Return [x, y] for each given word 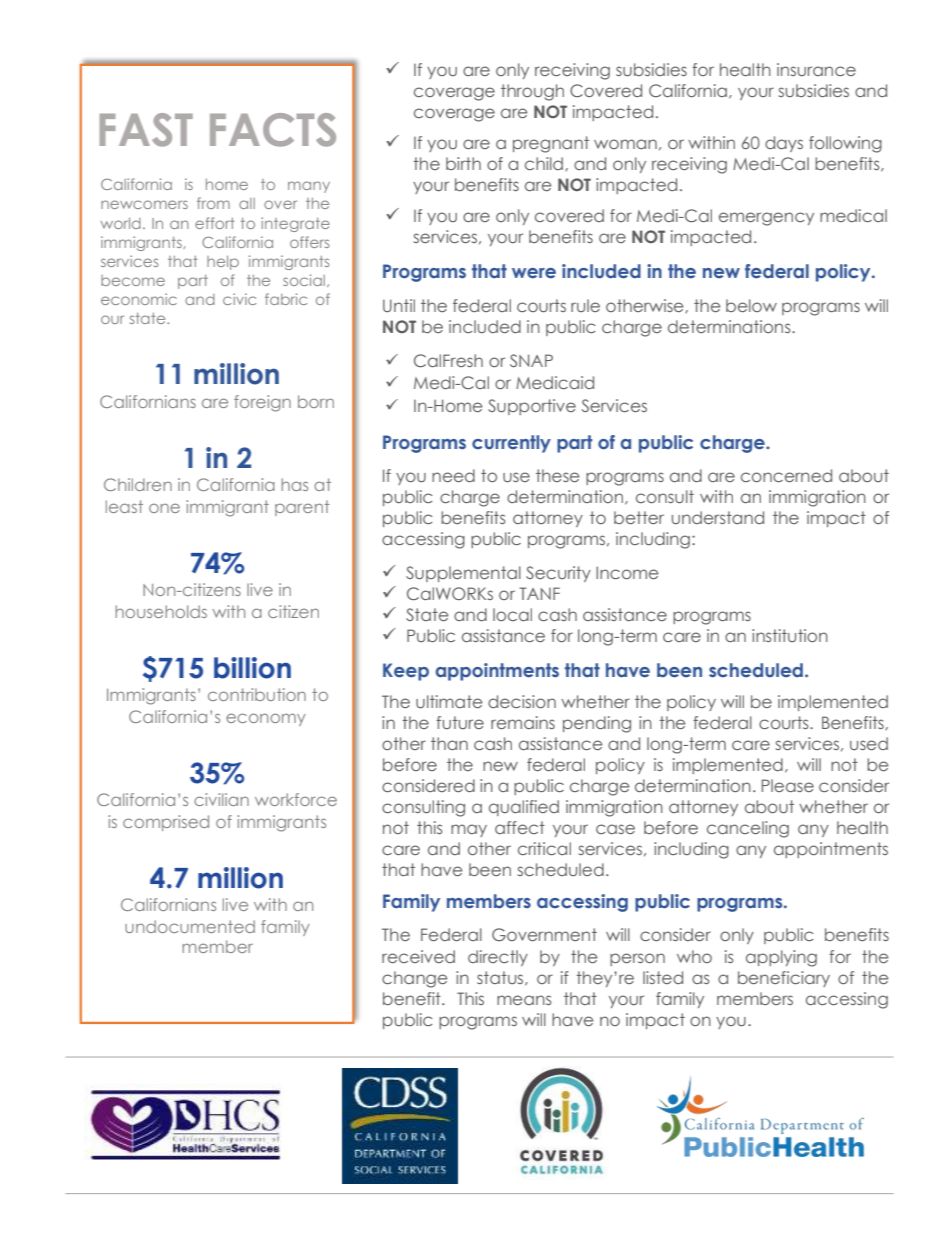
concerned [786, 475]
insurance [816, 69]
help [223, 263]
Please [788, 785]
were [534, 273]
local [512, 614]
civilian [221, 799]
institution [790, 635]
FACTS [273, 130]
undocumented [190, 926]
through [532, 92]
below [751, 305]
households [161, 611]
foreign [262, 403]
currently [511, 444]
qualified [524, 808]
